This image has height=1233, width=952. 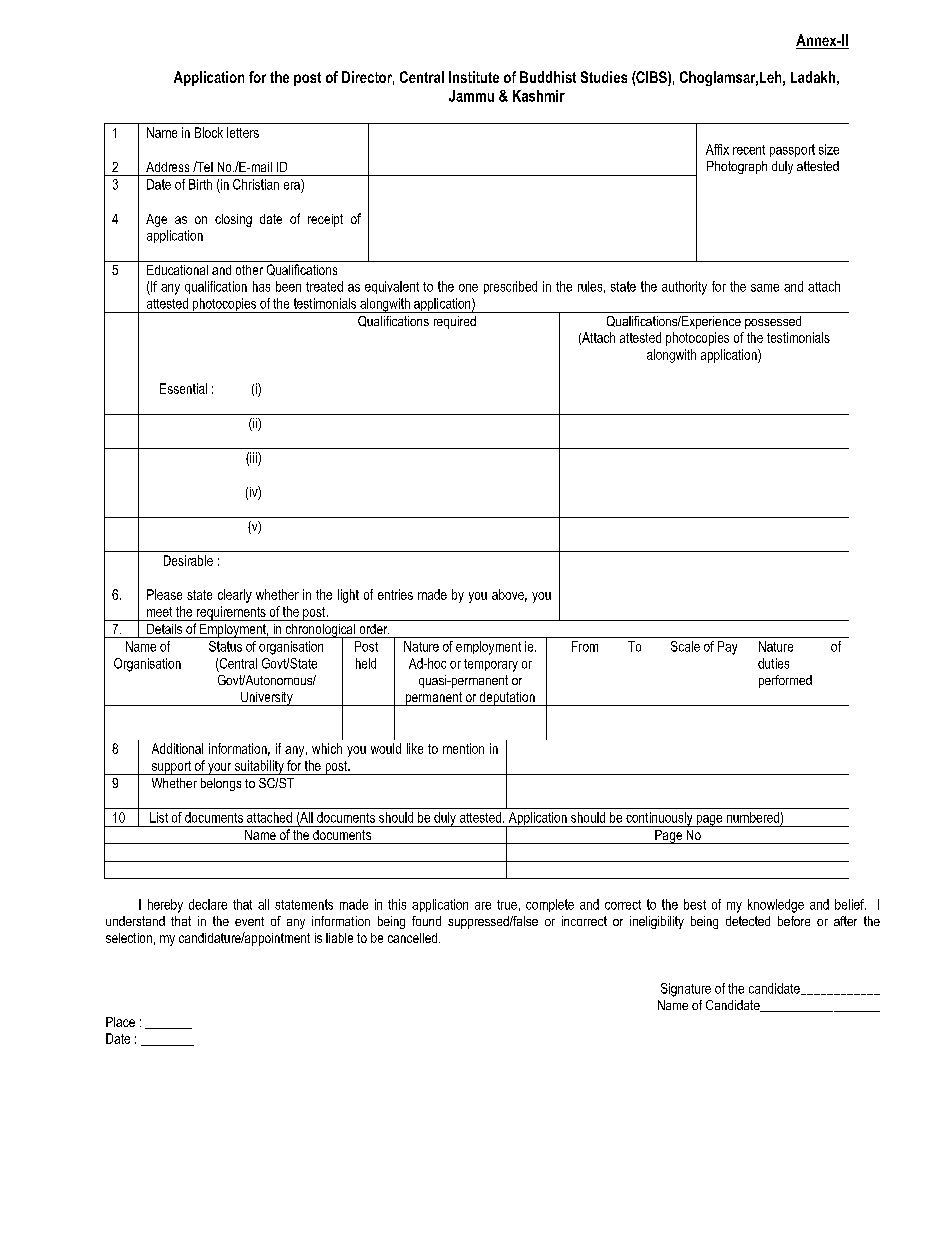 I want to click on detected, so click(x=748, y=921).
